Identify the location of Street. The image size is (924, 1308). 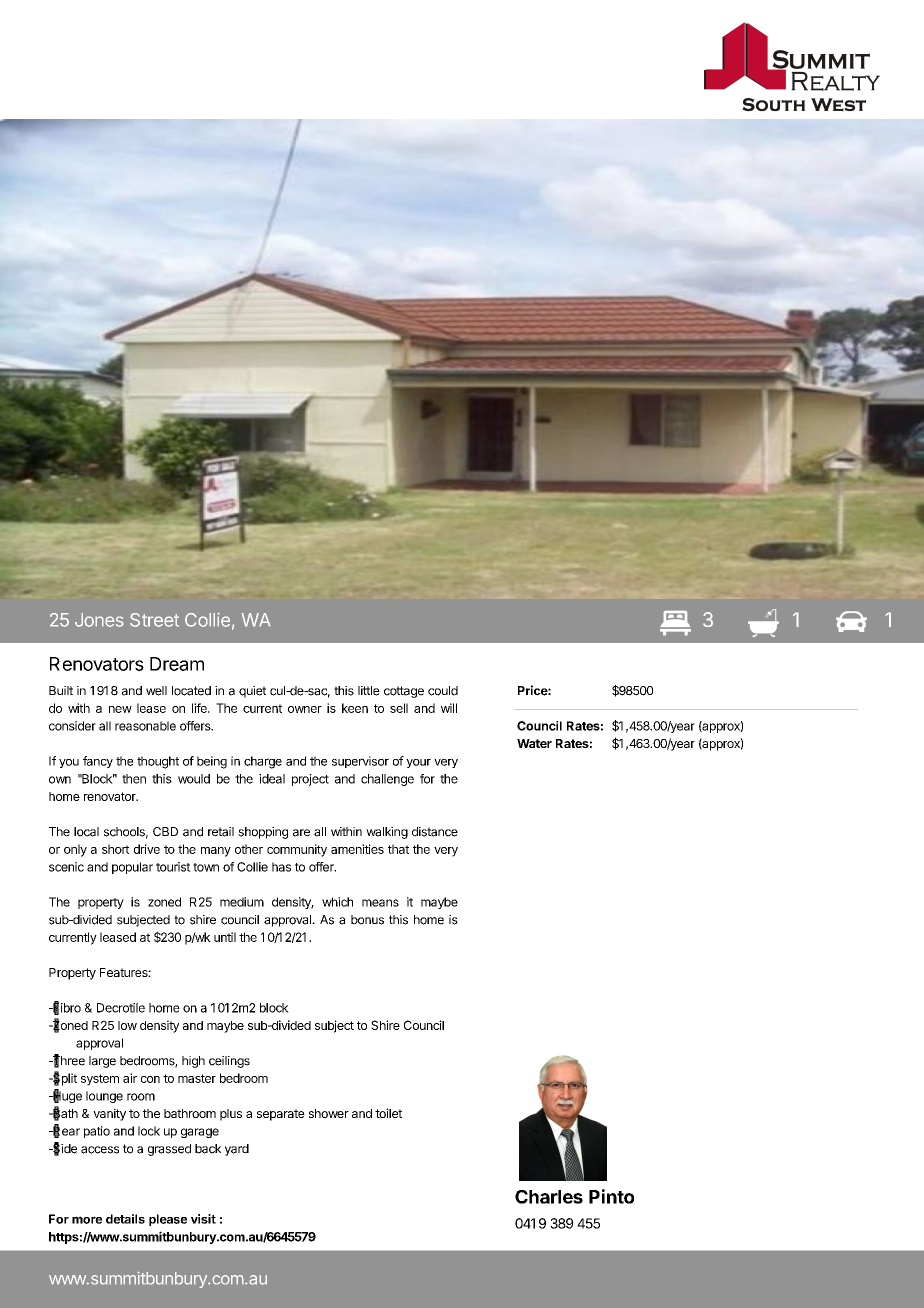
(154, 620).
